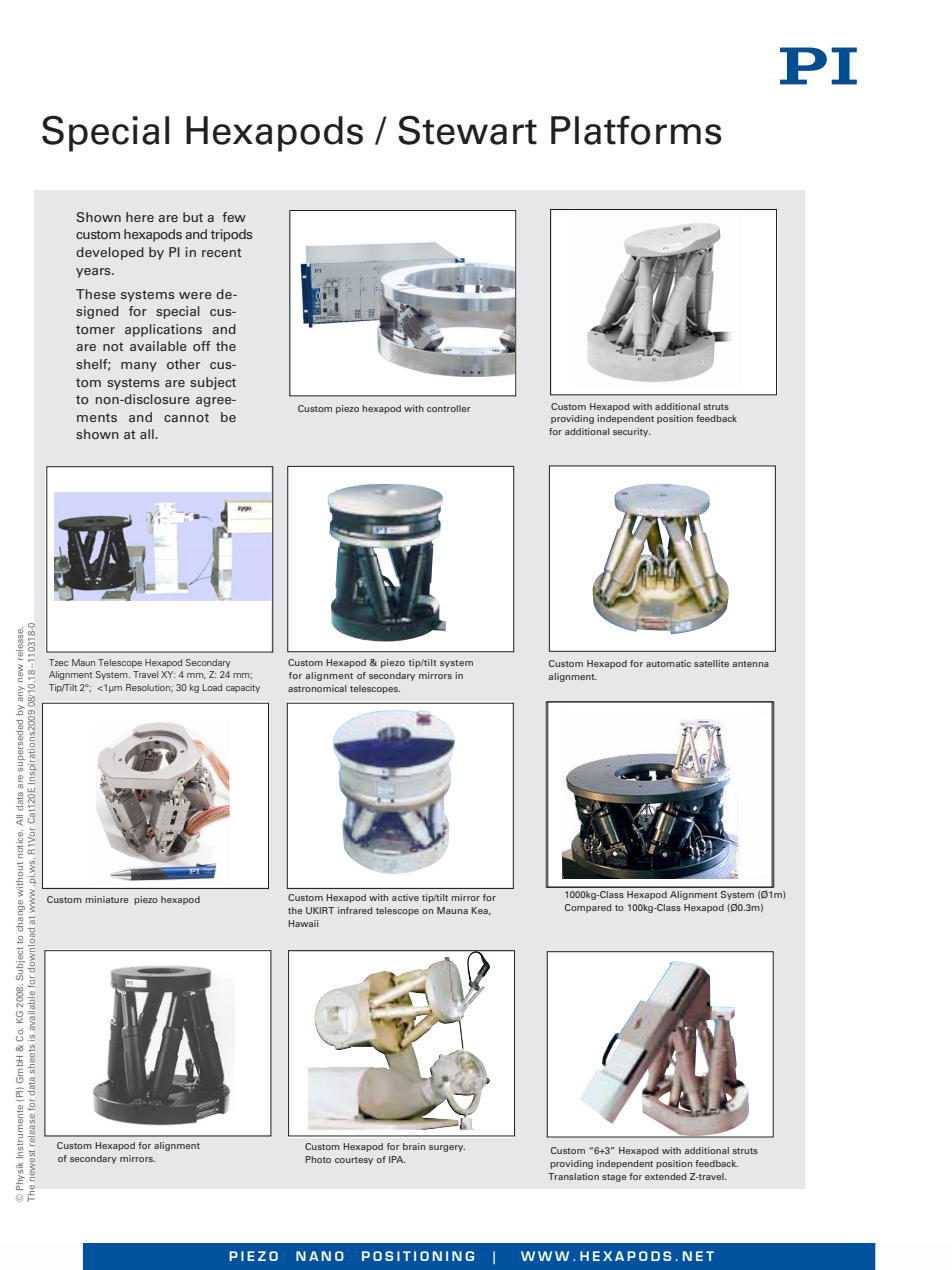  I want to click on capacity, so click(243, 688).
